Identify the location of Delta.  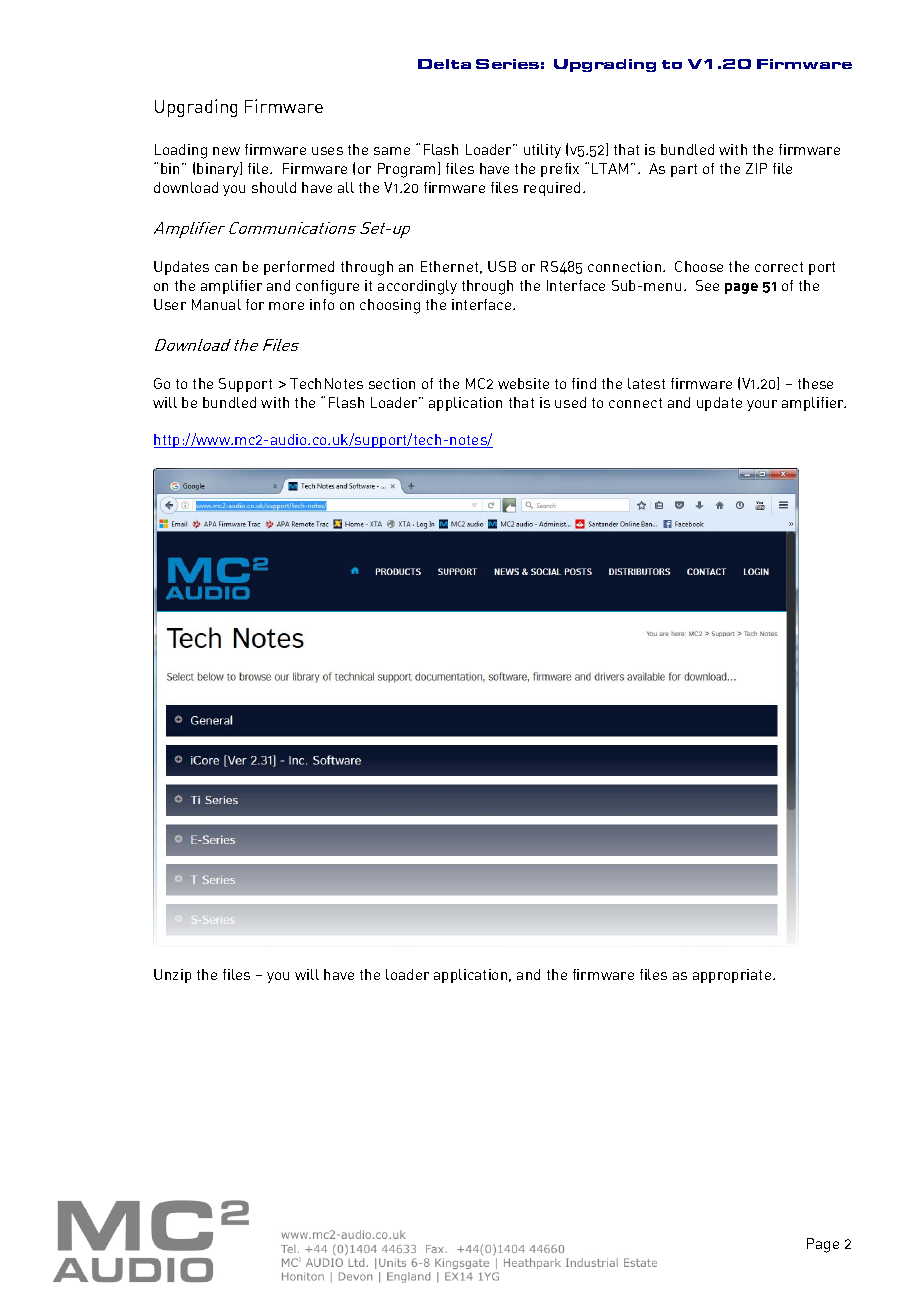
(444, 64).
